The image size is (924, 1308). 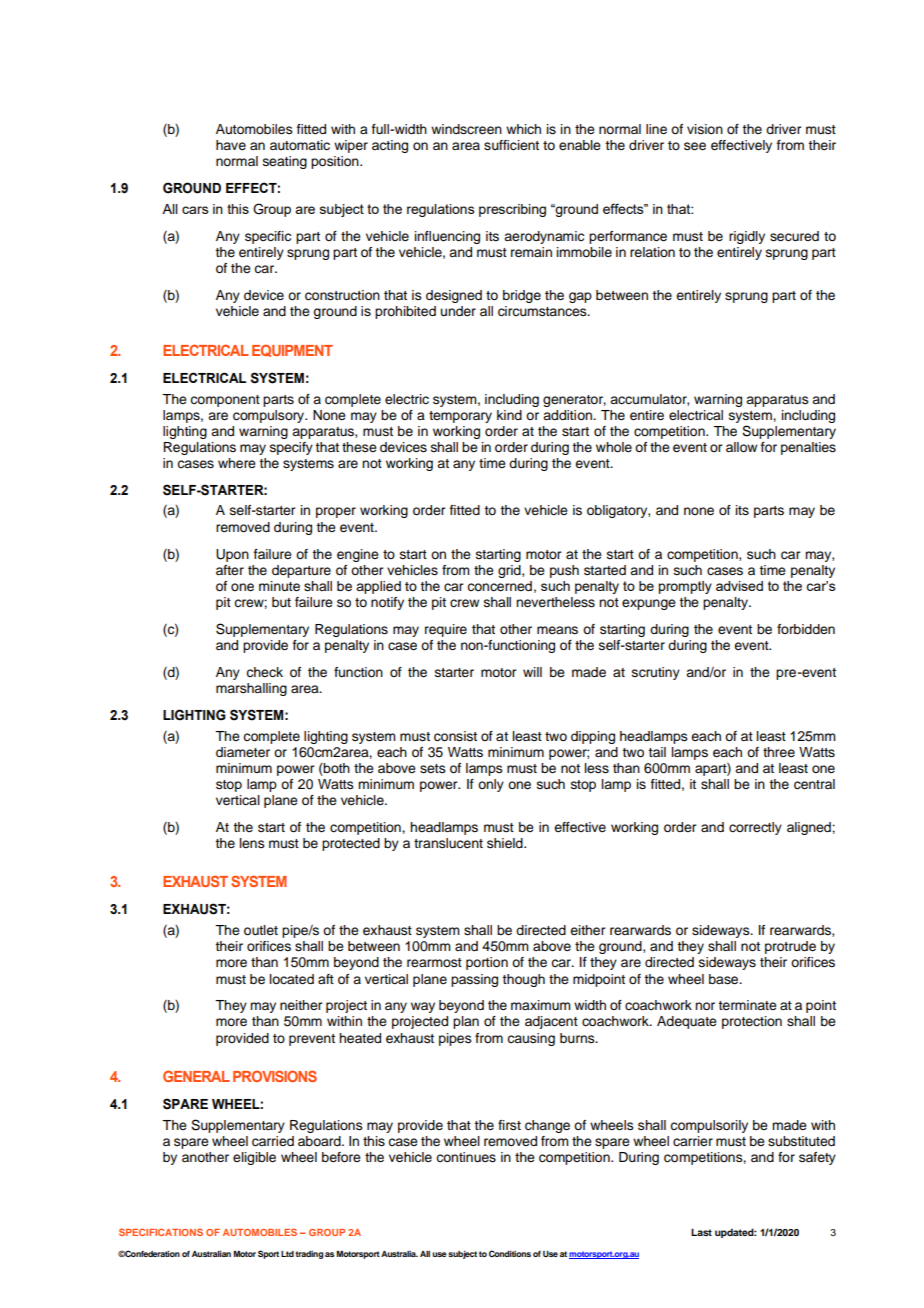 I want to click on correctly, so click(x=755, y=828).
